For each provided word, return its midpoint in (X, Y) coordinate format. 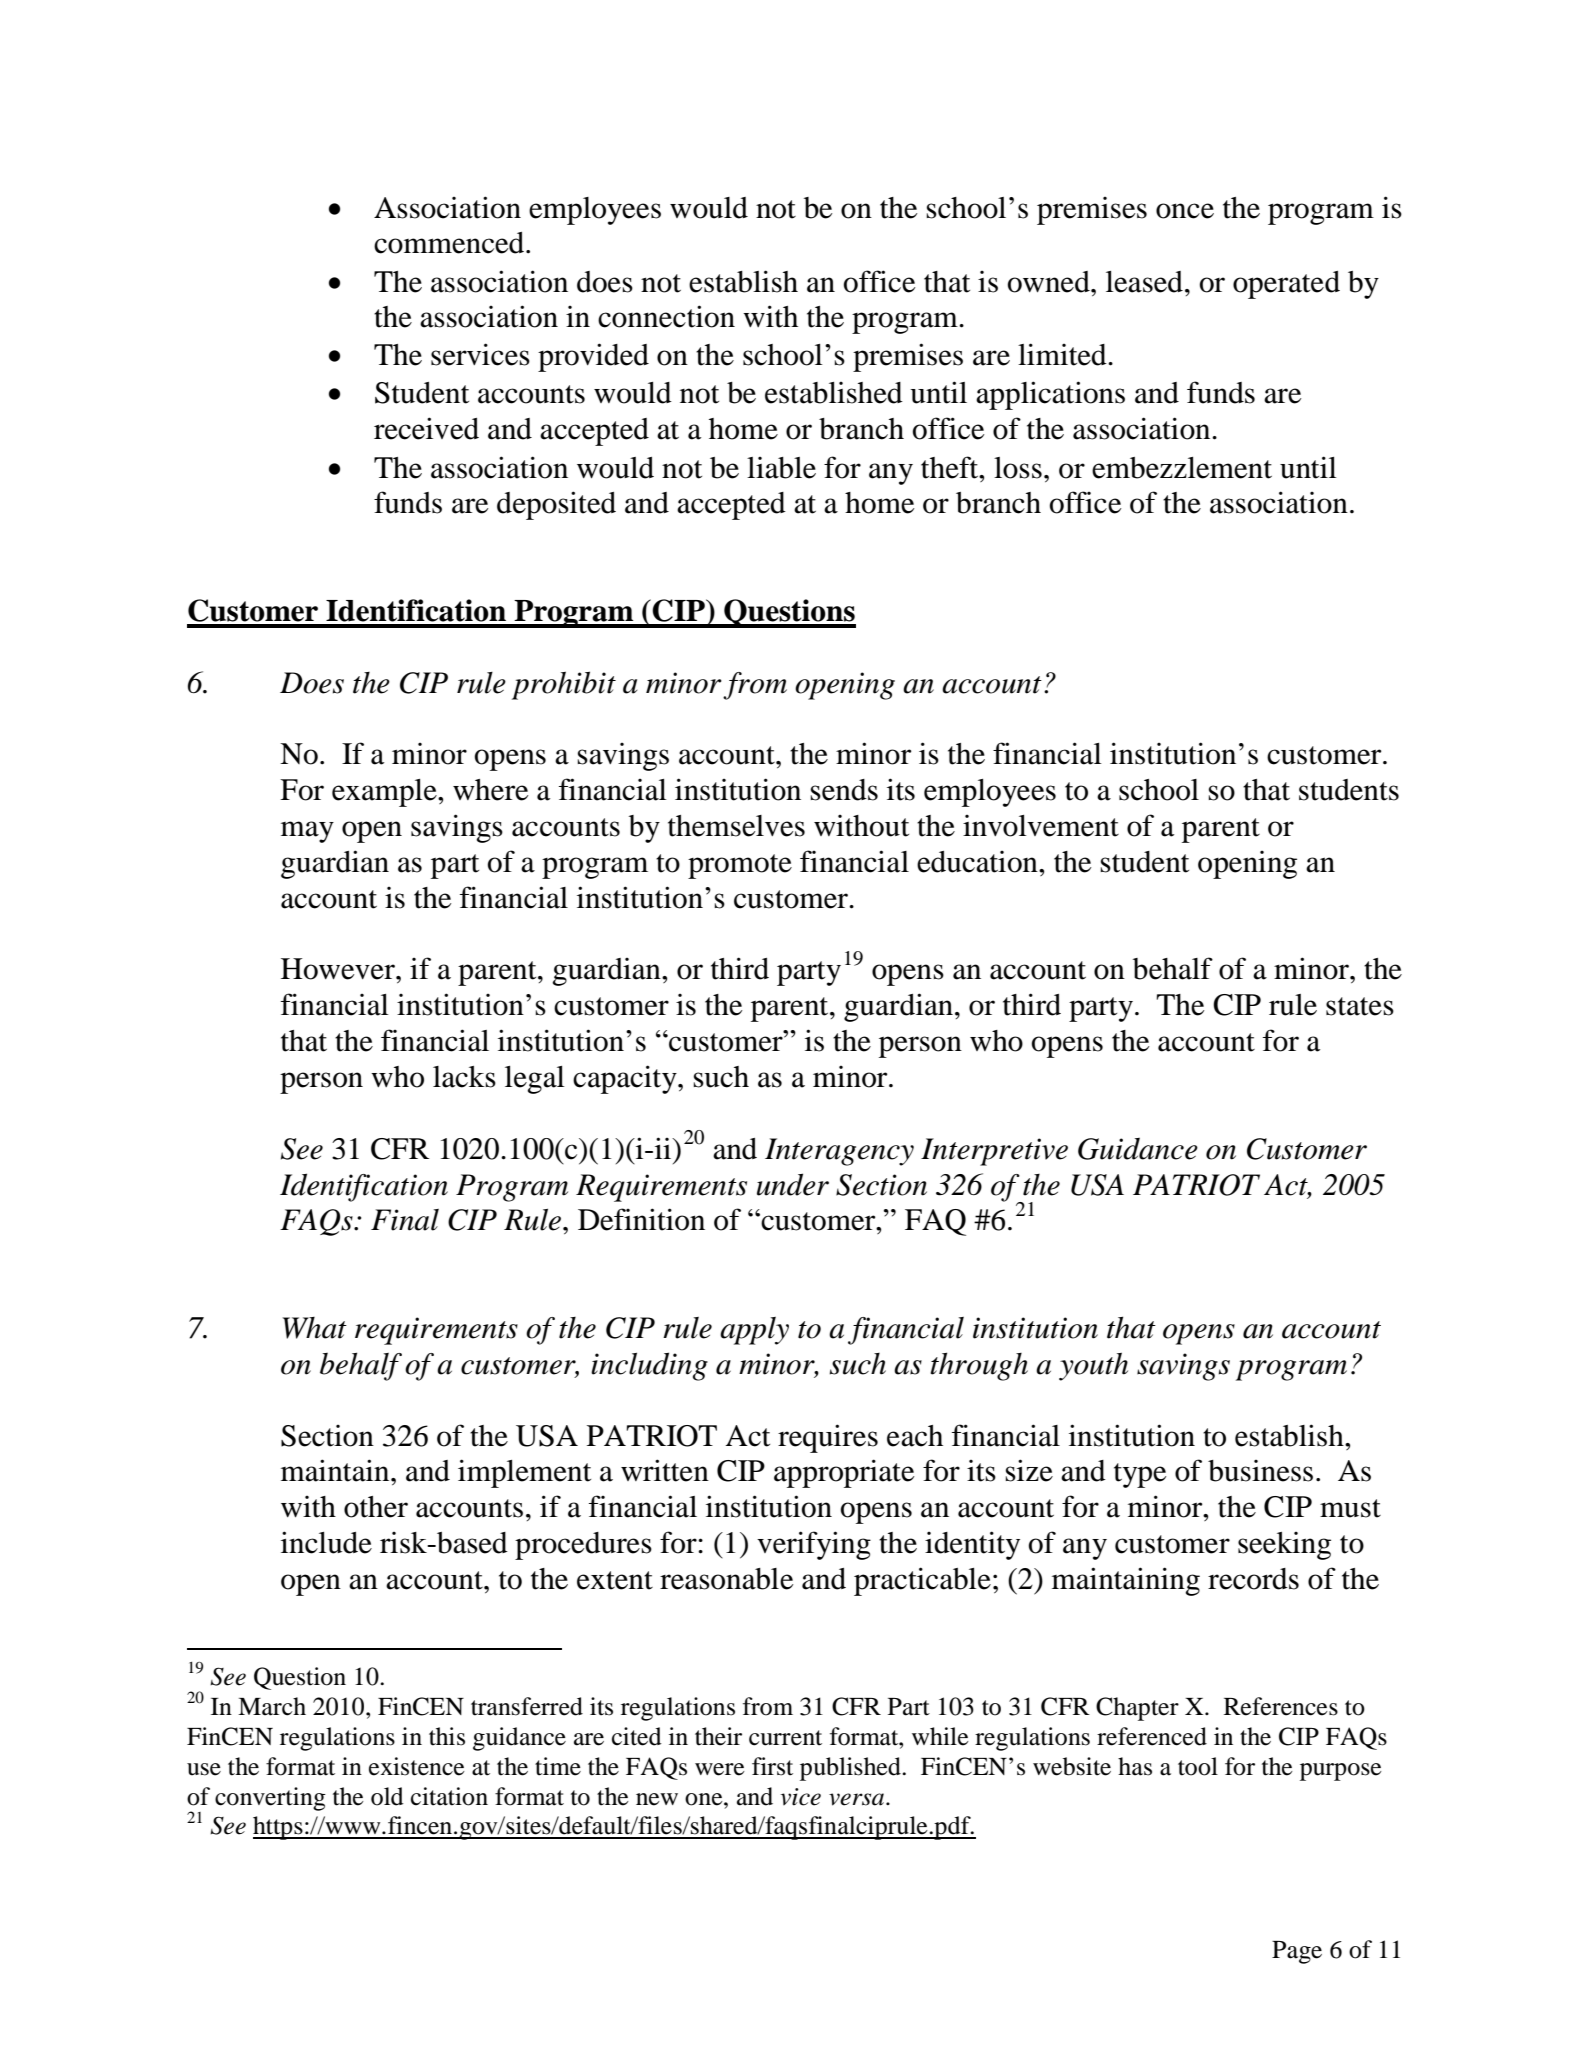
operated (1286, 285)
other (376, 1507)
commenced (450, 243)
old (387, 1796)
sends (844, 790)
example (385, 793)
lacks (464, 1077)
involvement (1041, 826)
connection (666, 316)
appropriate (844, 1473)
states (1360, 1006)
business (1260, 1471)
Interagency (839, 1152)
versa (856, 1799)
